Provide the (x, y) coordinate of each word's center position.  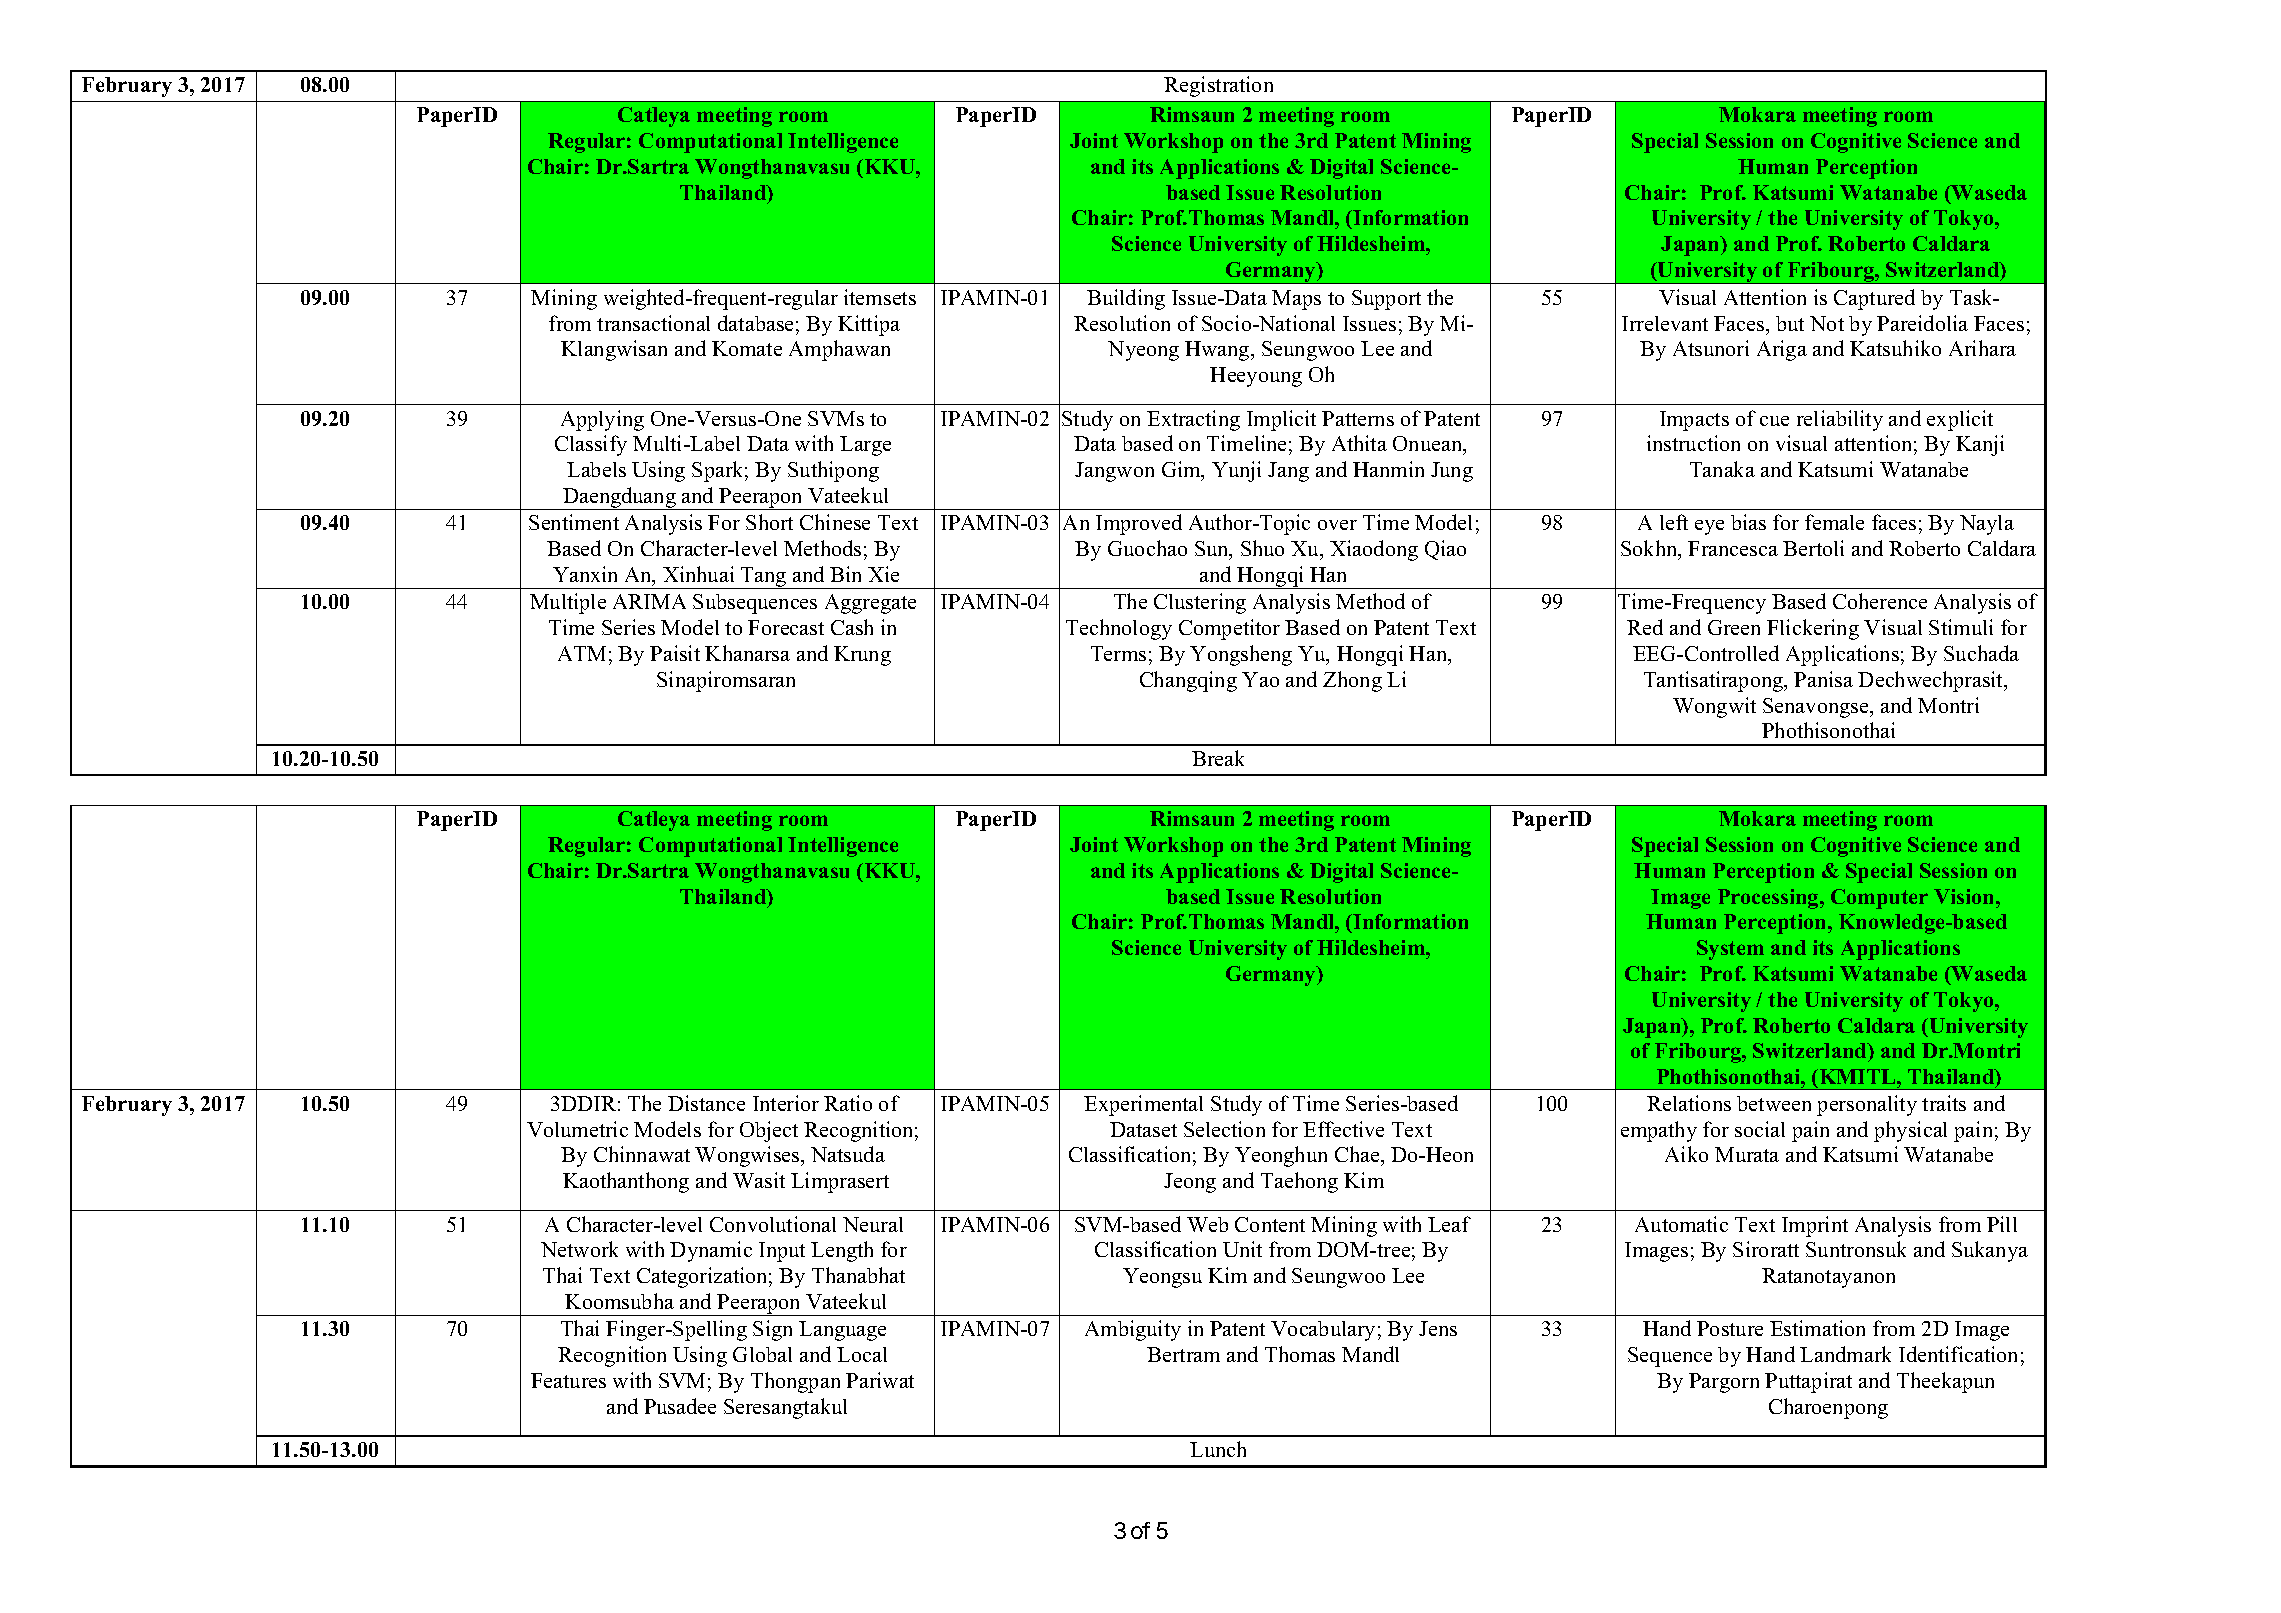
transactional (653, 323)
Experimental (1143, 1105)
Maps (1296, 300)
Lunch (1218, 1449)
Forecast (786, 627)
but (1790, 323)
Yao (1260, 679)
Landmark (1845, 1354)
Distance (706, 1103)
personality (1867, 1105)
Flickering (1813, 629)
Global (762, 1354)
